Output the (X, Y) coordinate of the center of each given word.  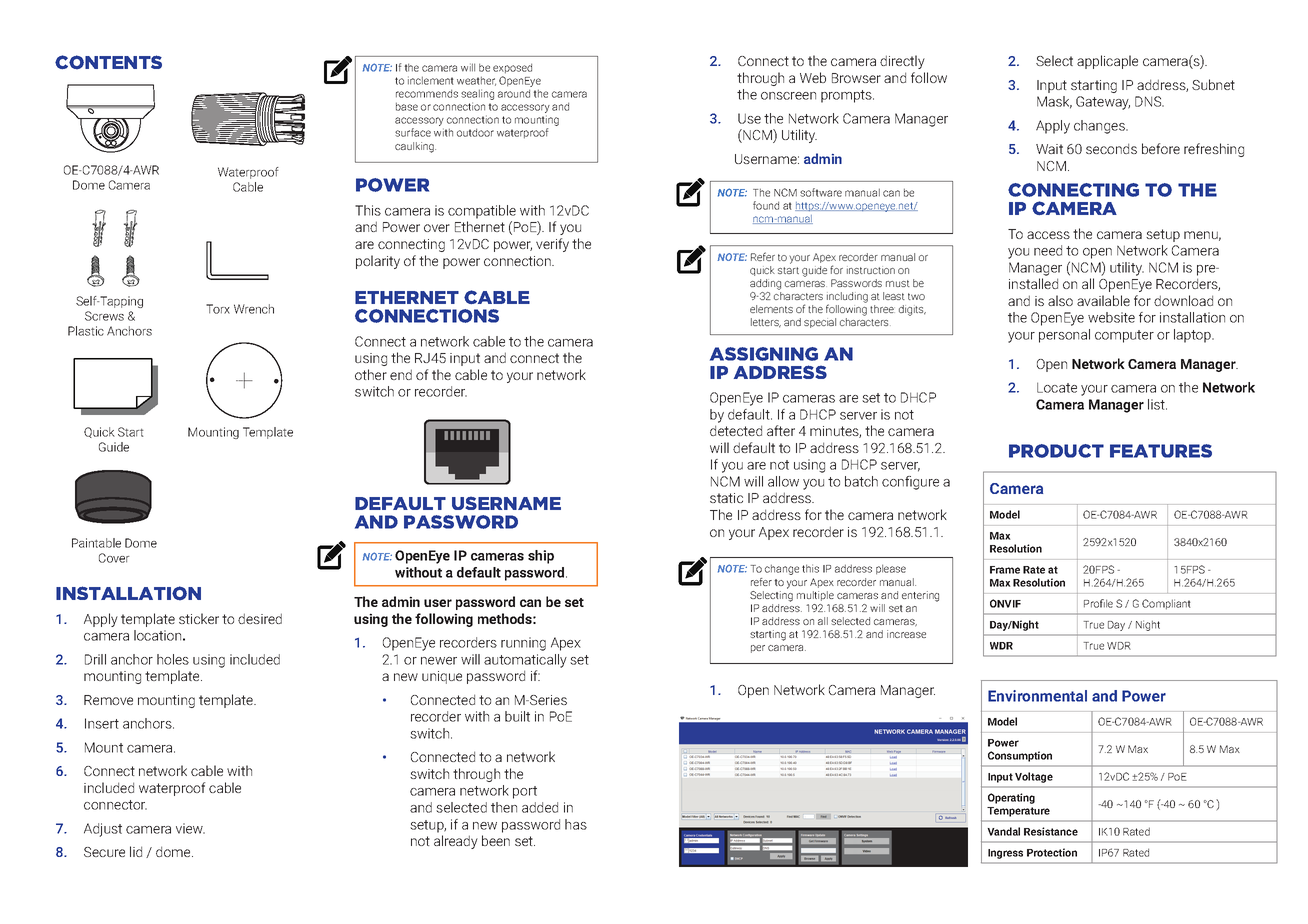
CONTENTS (108, 62)
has (576, 824)
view (190, 828)
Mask (1054, 102)
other (371, 374)
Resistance (1051, 831)
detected (736, 430)
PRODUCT (1056, 451)
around (514, 93)
